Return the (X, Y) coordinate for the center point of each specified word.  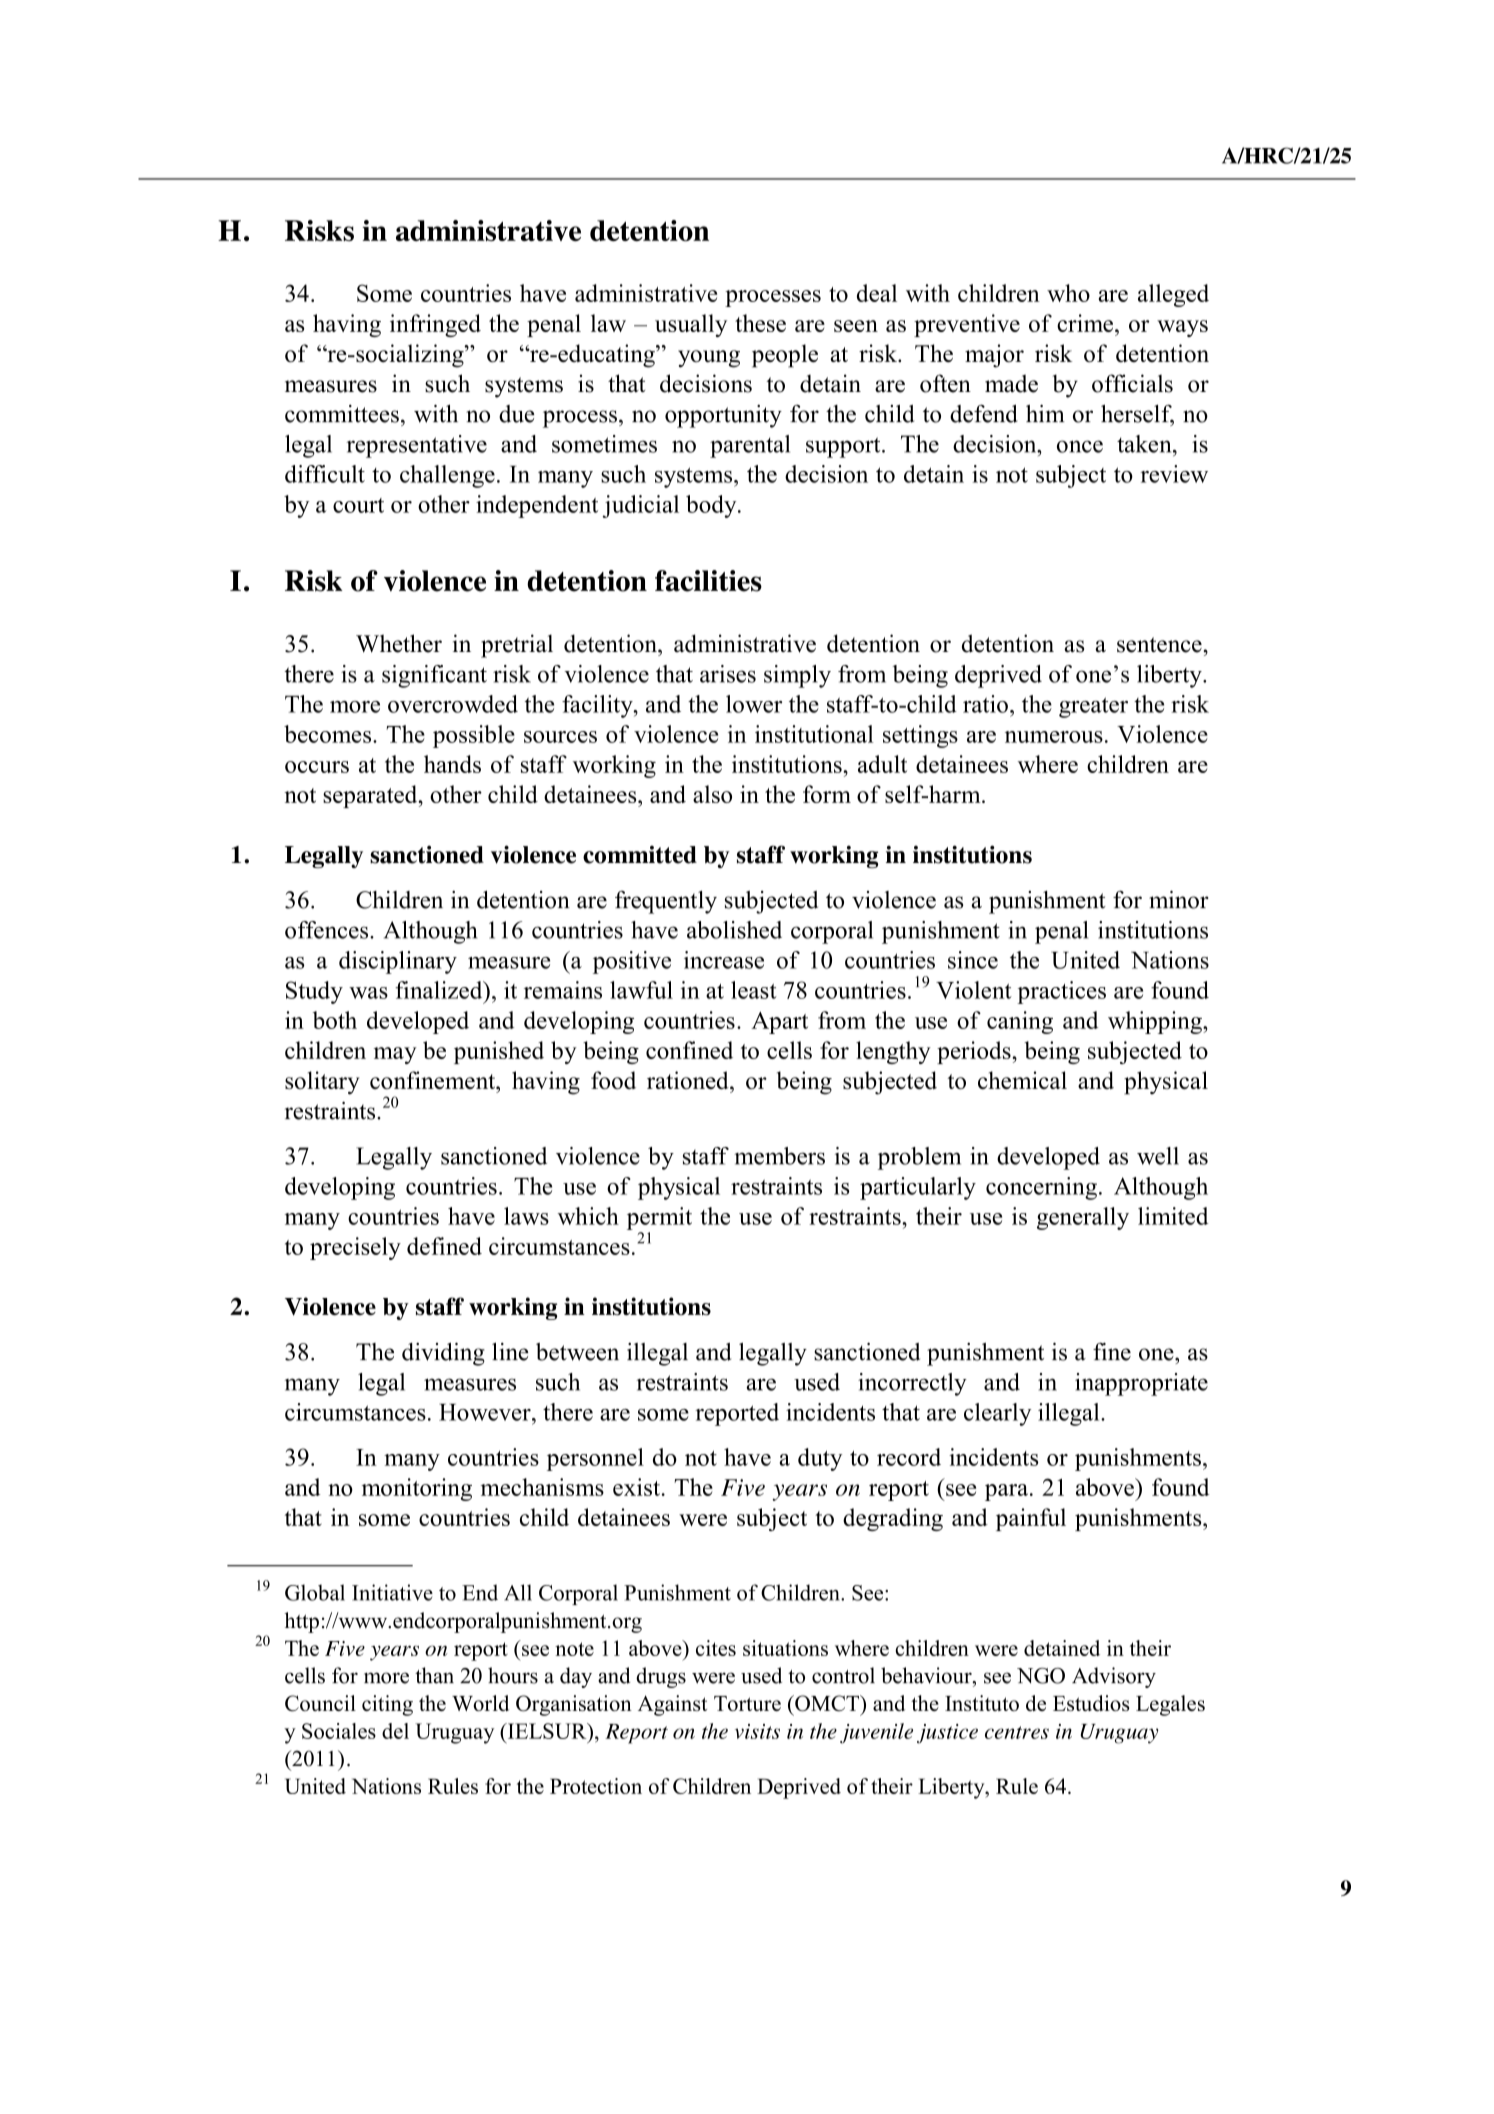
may (395, 1055)
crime (1086, 323)
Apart (779, 1023)
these (760, 323)
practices (1061, 992)
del (395, 1731)
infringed (435, 325)
